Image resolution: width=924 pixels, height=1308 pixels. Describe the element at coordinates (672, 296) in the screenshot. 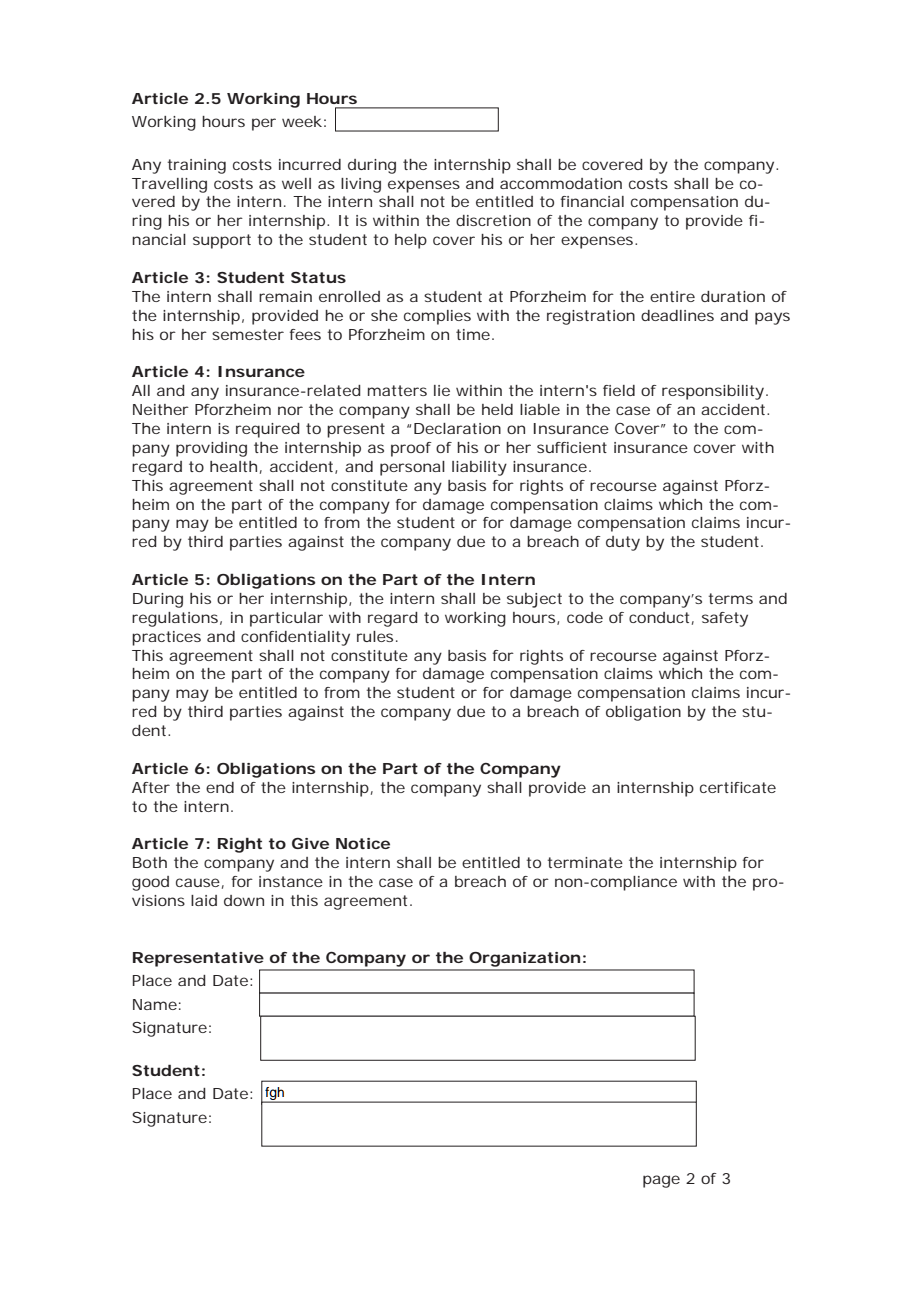

I see `entire` at that location.
